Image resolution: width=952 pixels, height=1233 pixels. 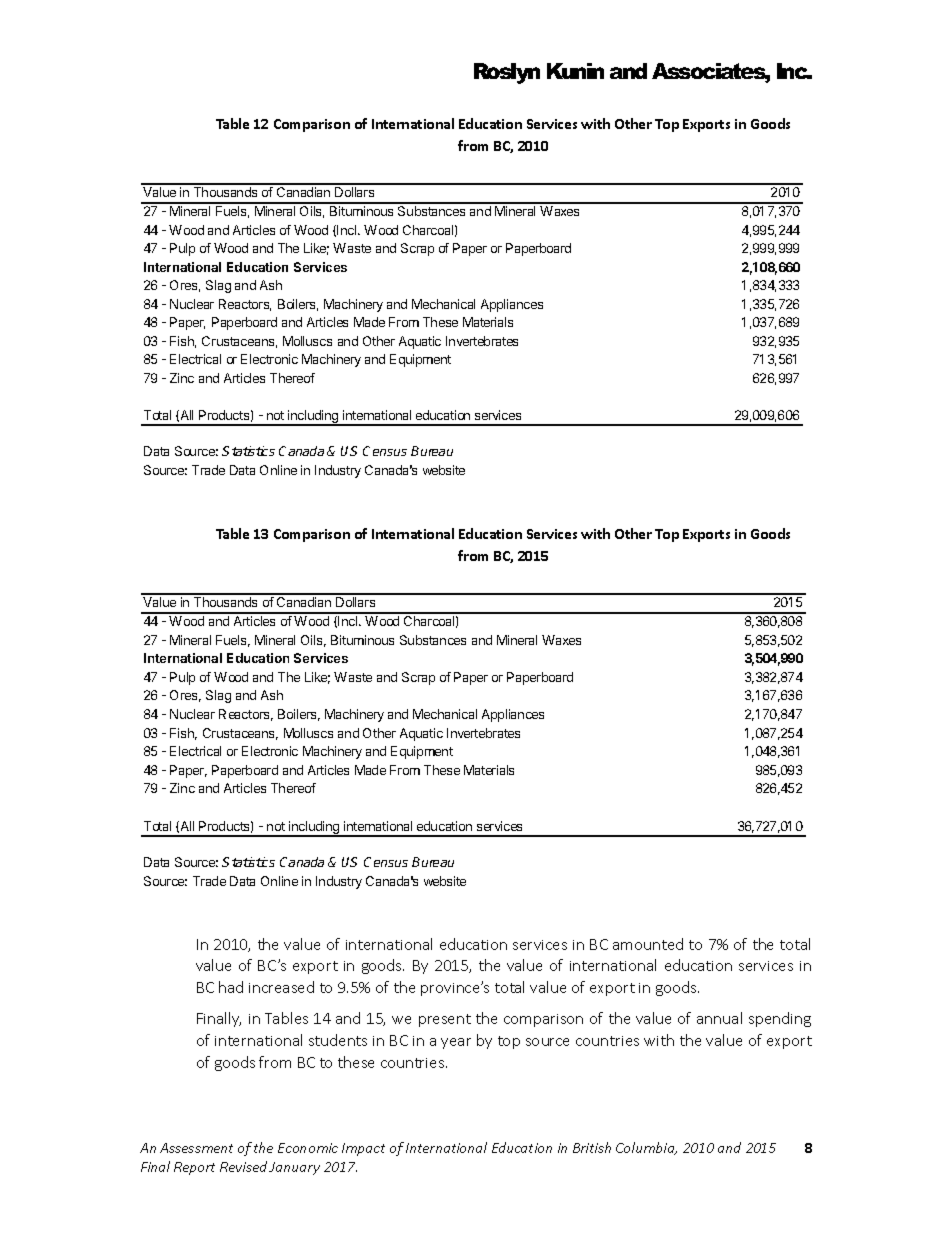 What do you see at coordinates (231, 987) in the screenshot?
I see `had` at bounding box center [231, 987].
